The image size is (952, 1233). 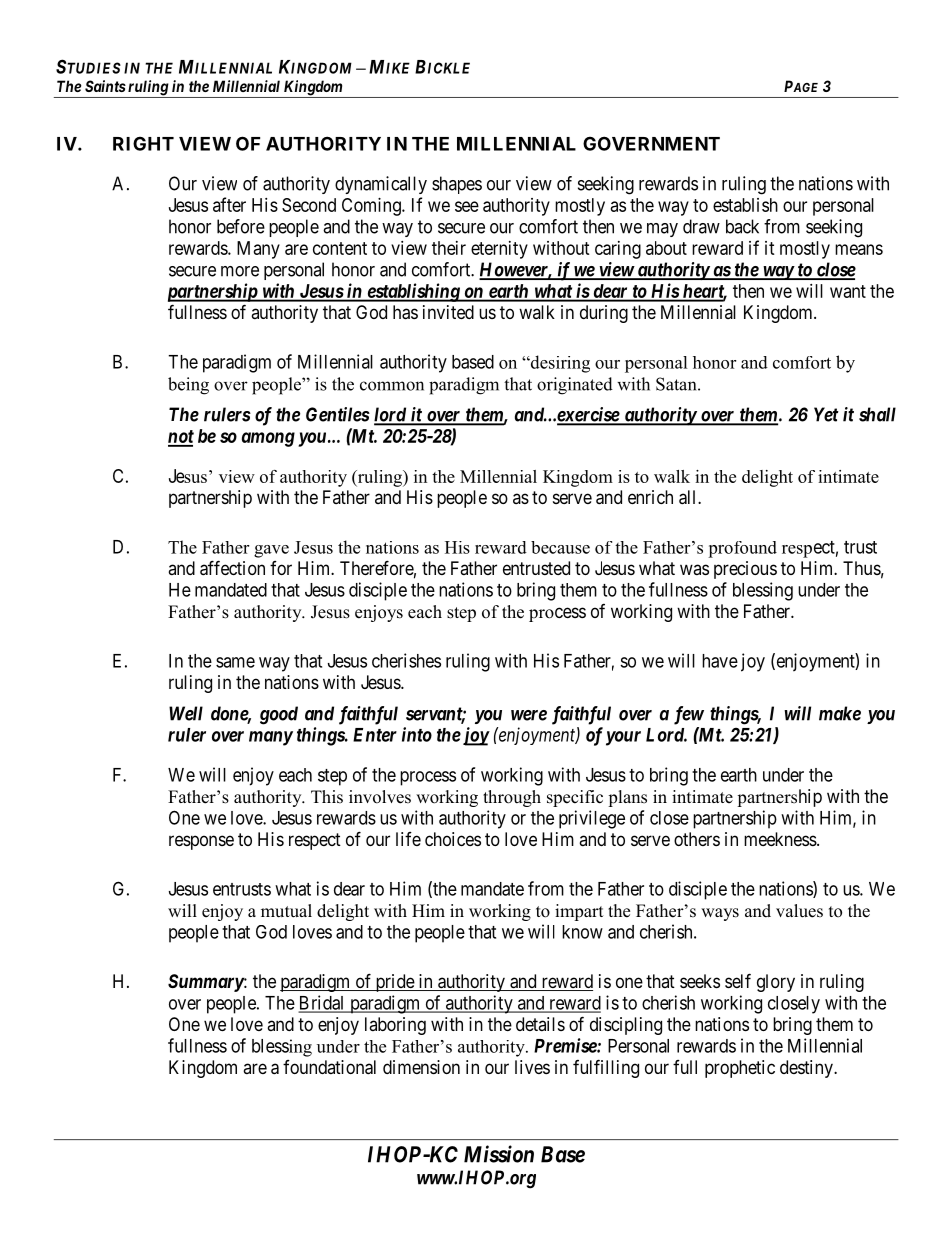 I want to click on back, so click(x=742, y=226).
